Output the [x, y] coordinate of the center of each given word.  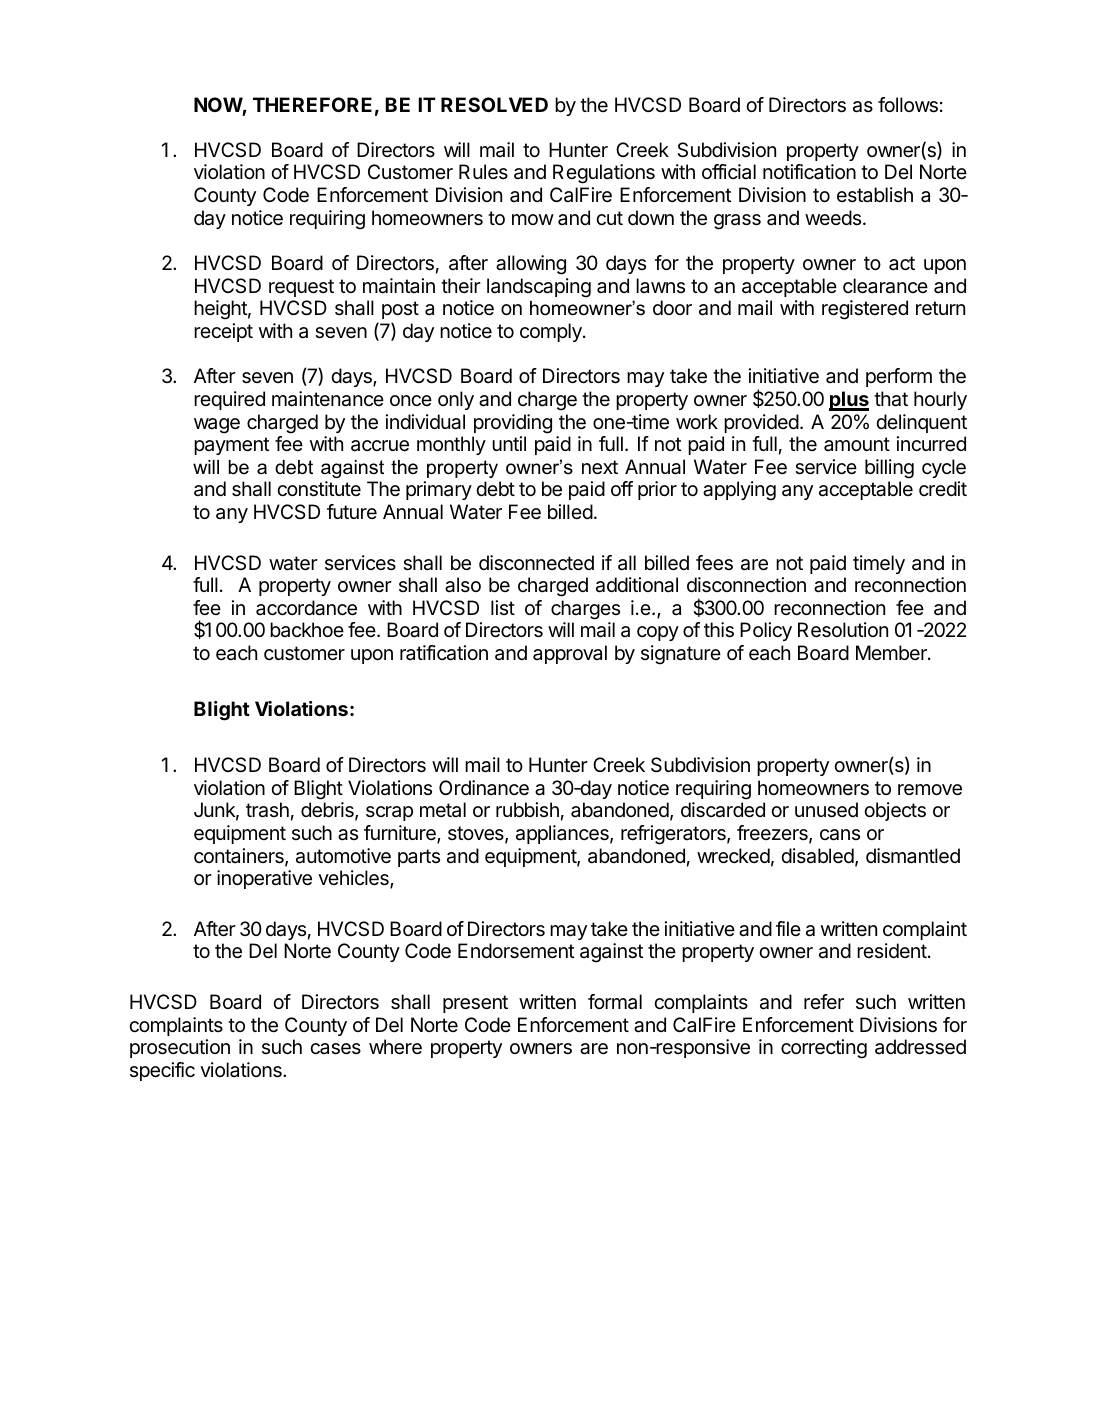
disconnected [536, 563]
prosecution [180, 1048]
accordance [306, 608]
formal [615, 1002]
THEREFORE [312, 104]
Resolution [843, 630]
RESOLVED [494, 104]
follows [908, 105]
